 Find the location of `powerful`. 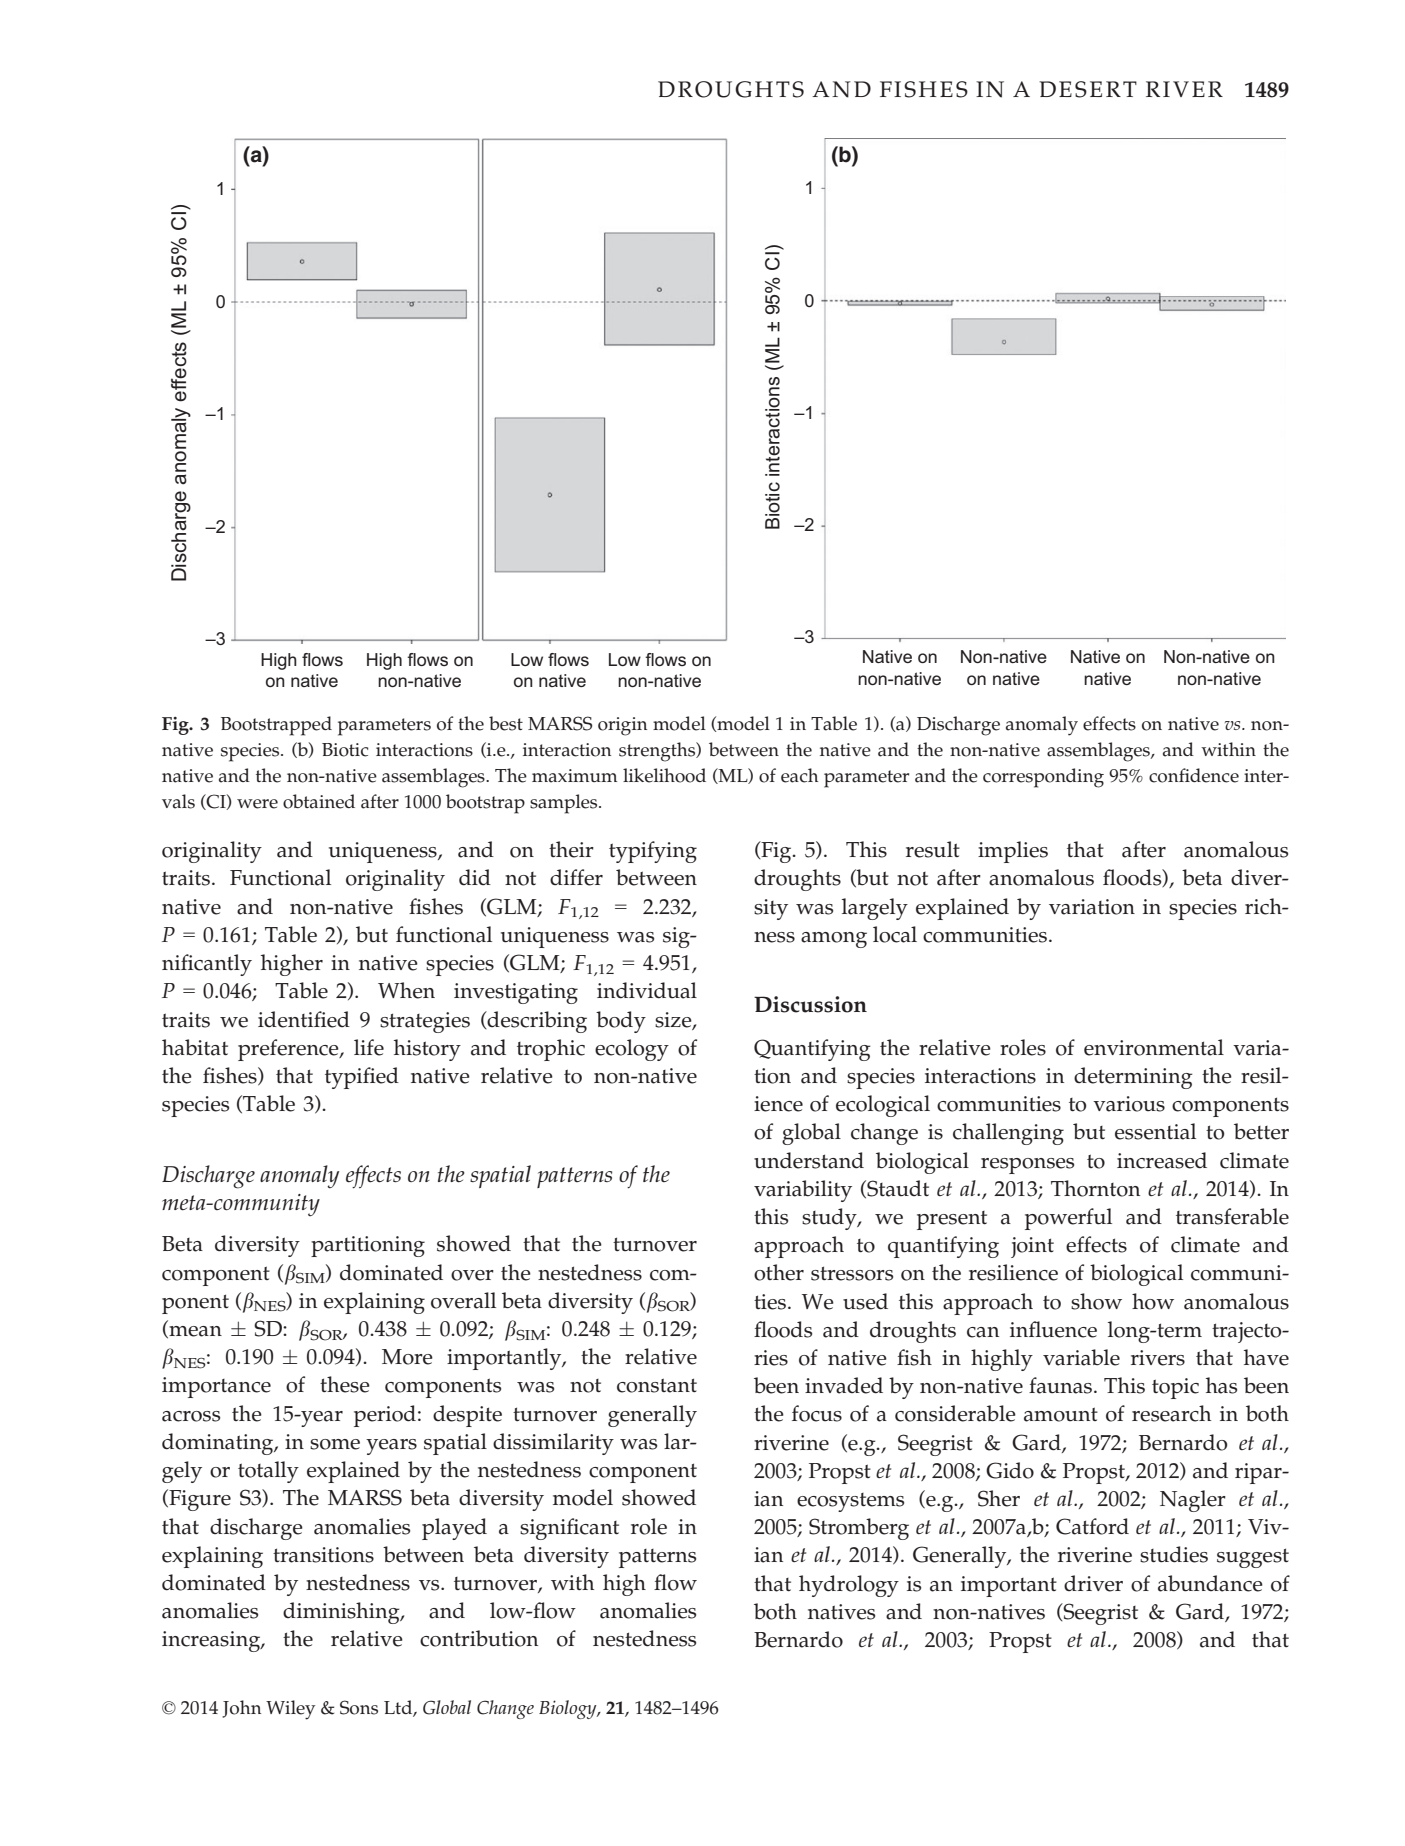

powerful is located at coordinates (1068, 1219).
